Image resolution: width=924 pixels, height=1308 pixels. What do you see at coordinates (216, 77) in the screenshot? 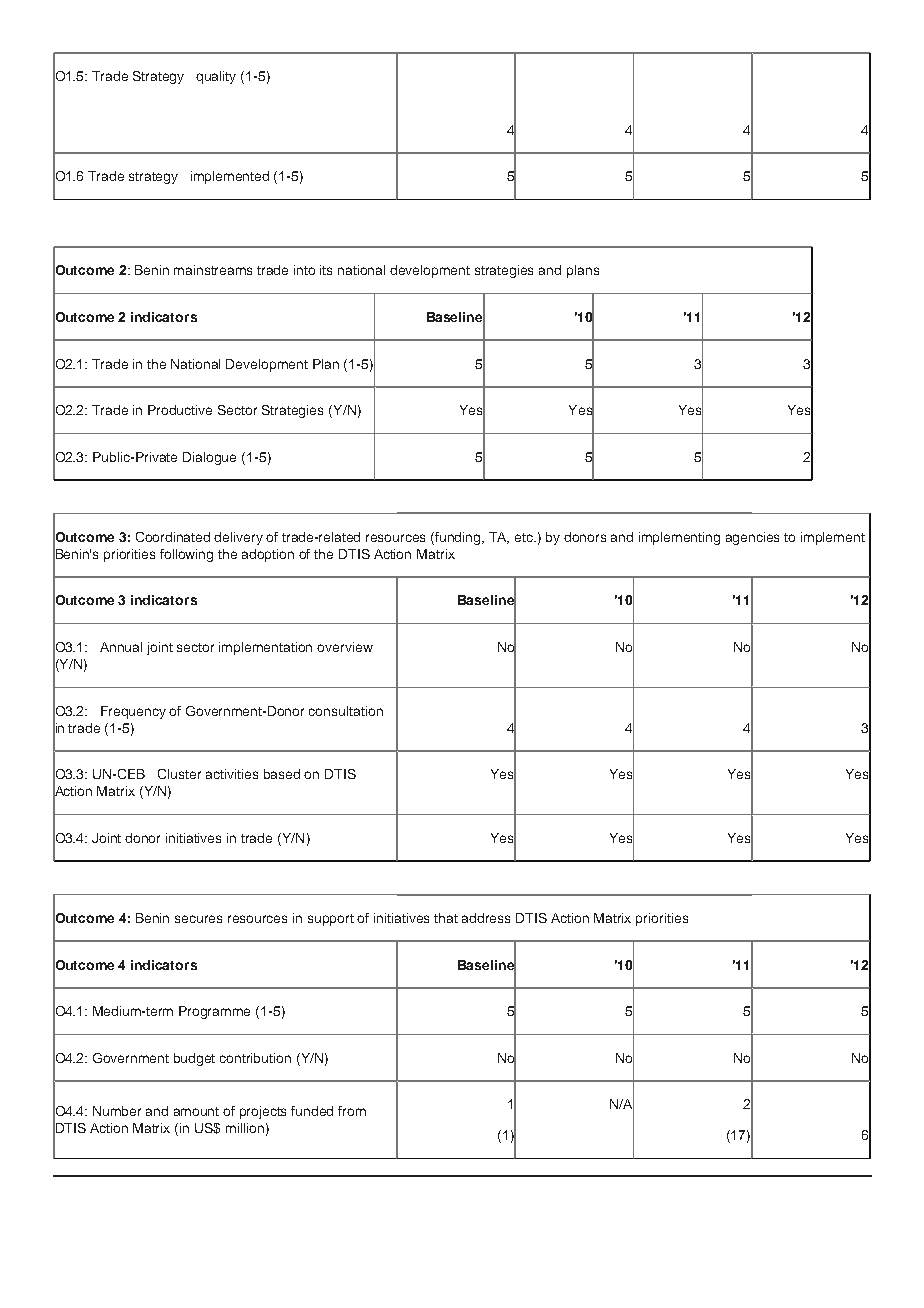
I see `quality` at bounding box center [216, 77].
